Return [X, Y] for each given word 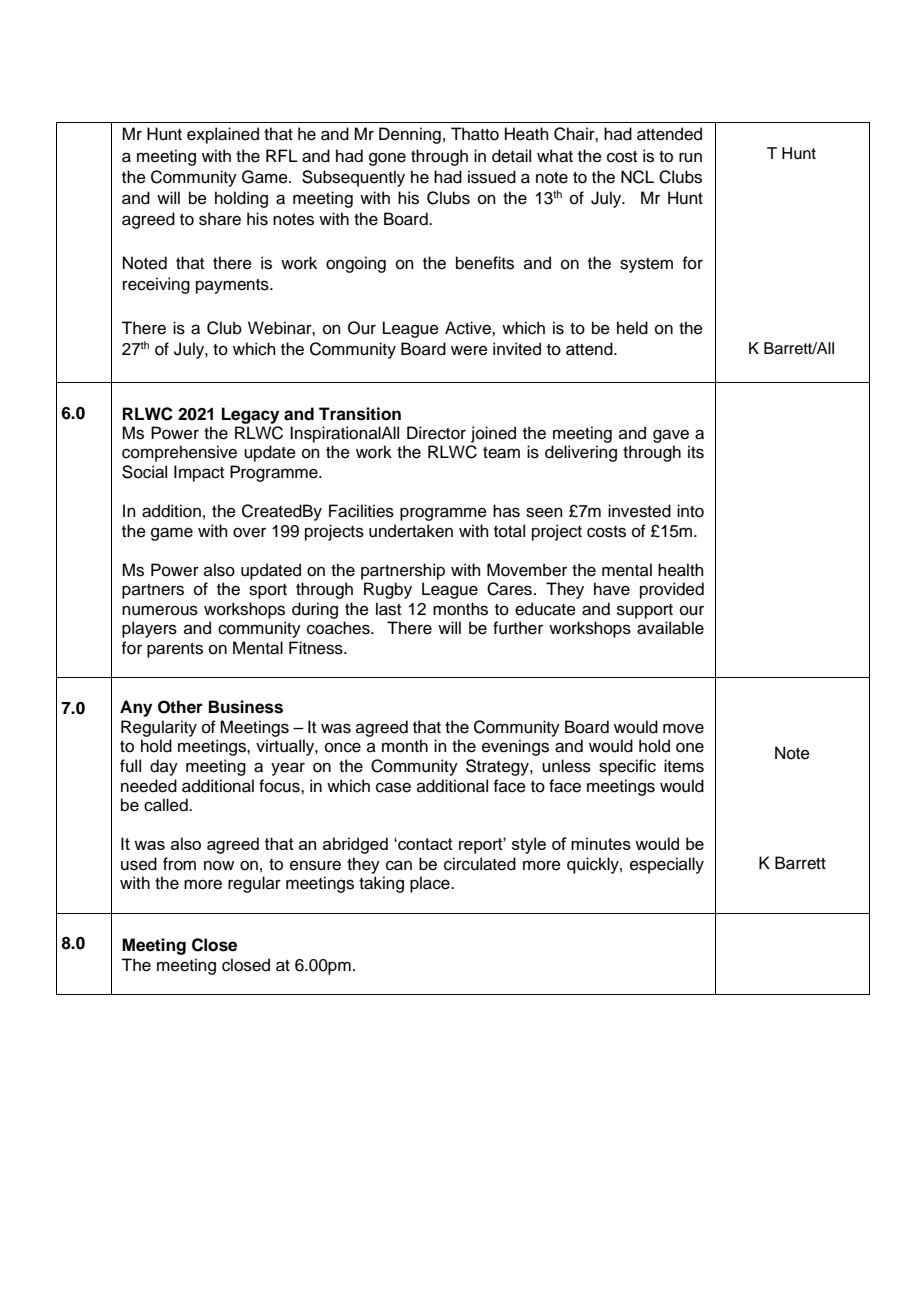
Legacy [250, 415]
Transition [360, 414]
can [399, 865]
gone [387, 159]
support [645, 611]
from [179, 864]
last [388, 609]
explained [223, 135]
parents [175, 650]
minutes [601, 843]
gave [671, 436]
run [690, 157]
